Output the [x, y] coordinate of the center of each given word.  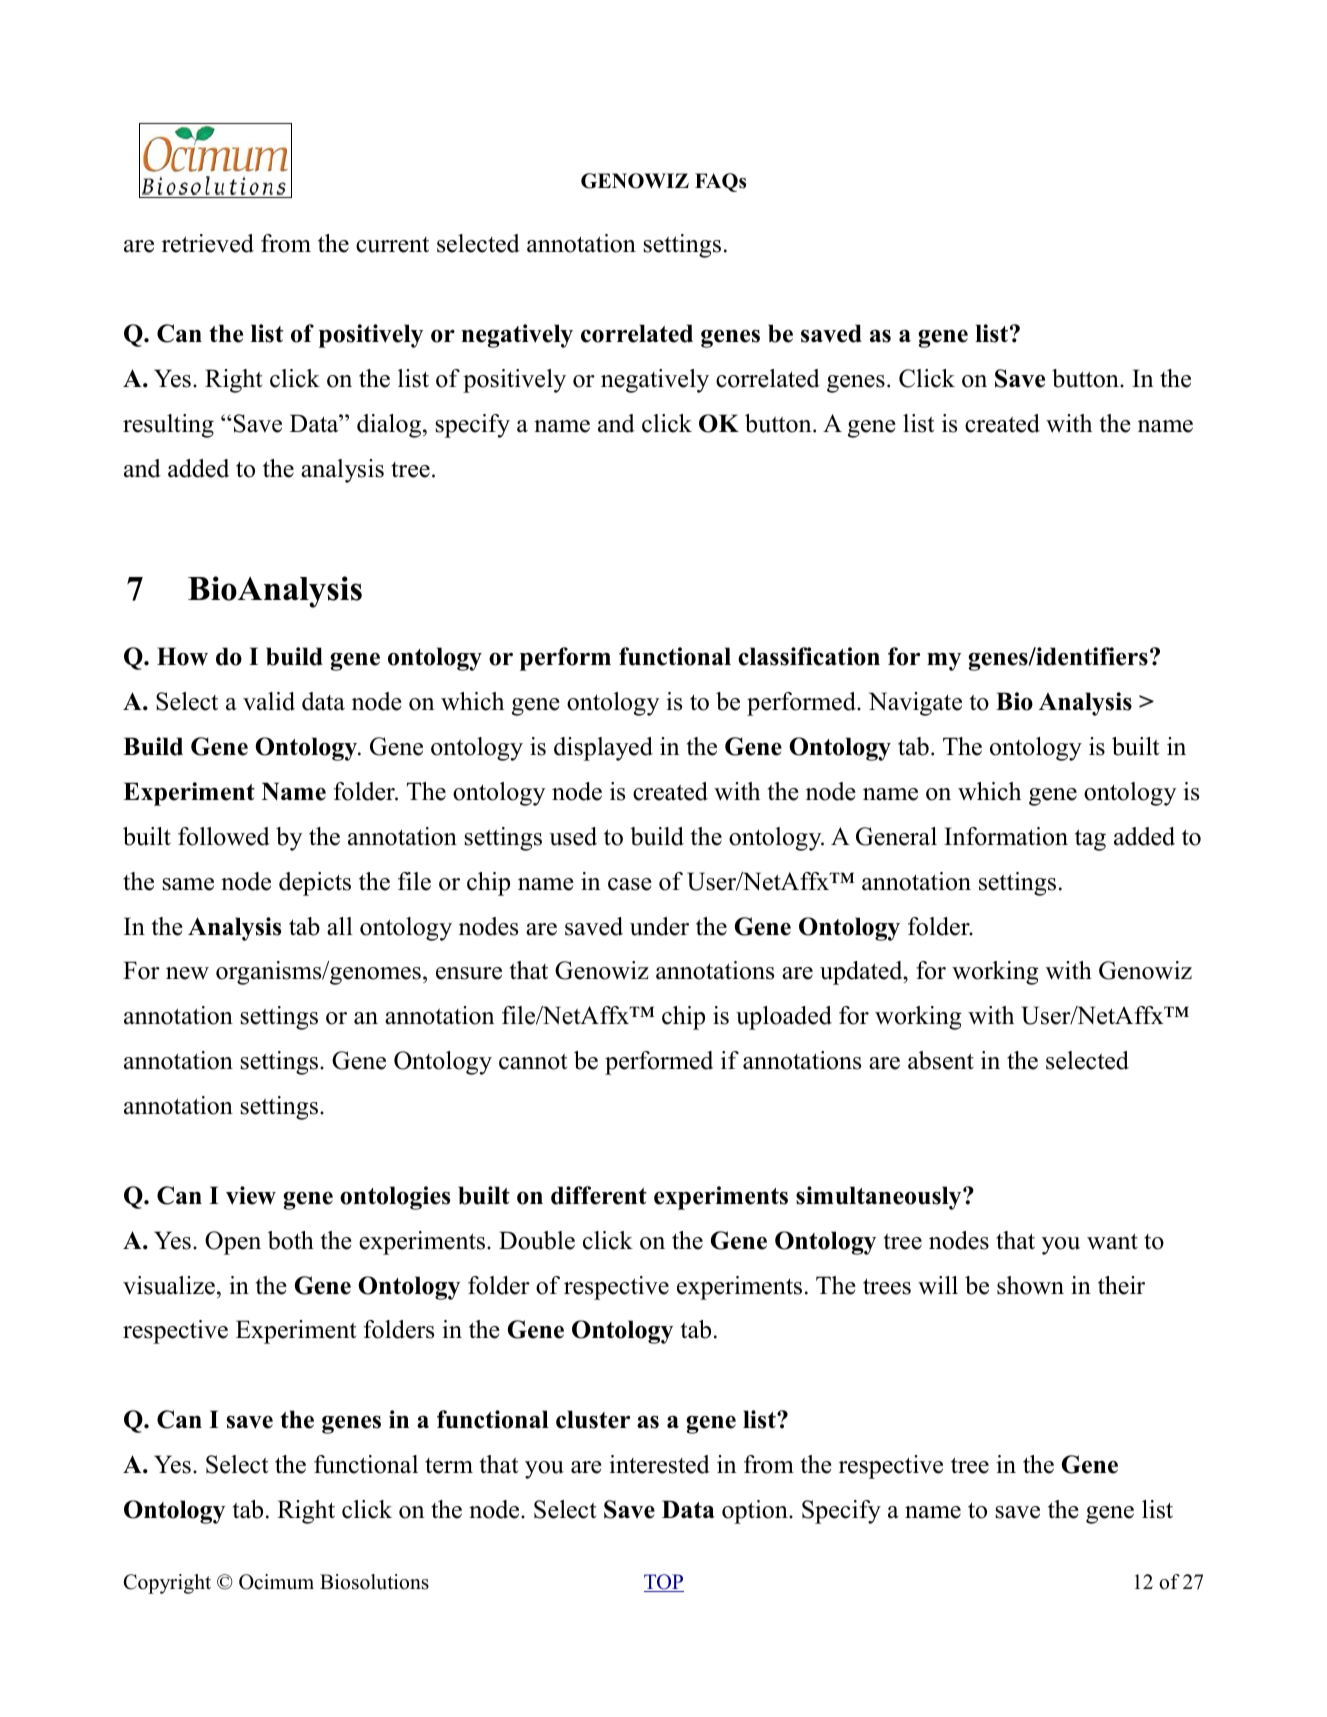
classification [809, 656]
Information [1006, 836]
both [291, 1240]
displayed [603, 749]
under [659, 926]
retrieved [208, 243]
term [449, 1466]
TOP [664, 1583]
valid [269, 701]
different [599, 1195]
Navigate [915, 704]
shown [1030, 1285]
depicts [315, 884]
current [392, 245]
